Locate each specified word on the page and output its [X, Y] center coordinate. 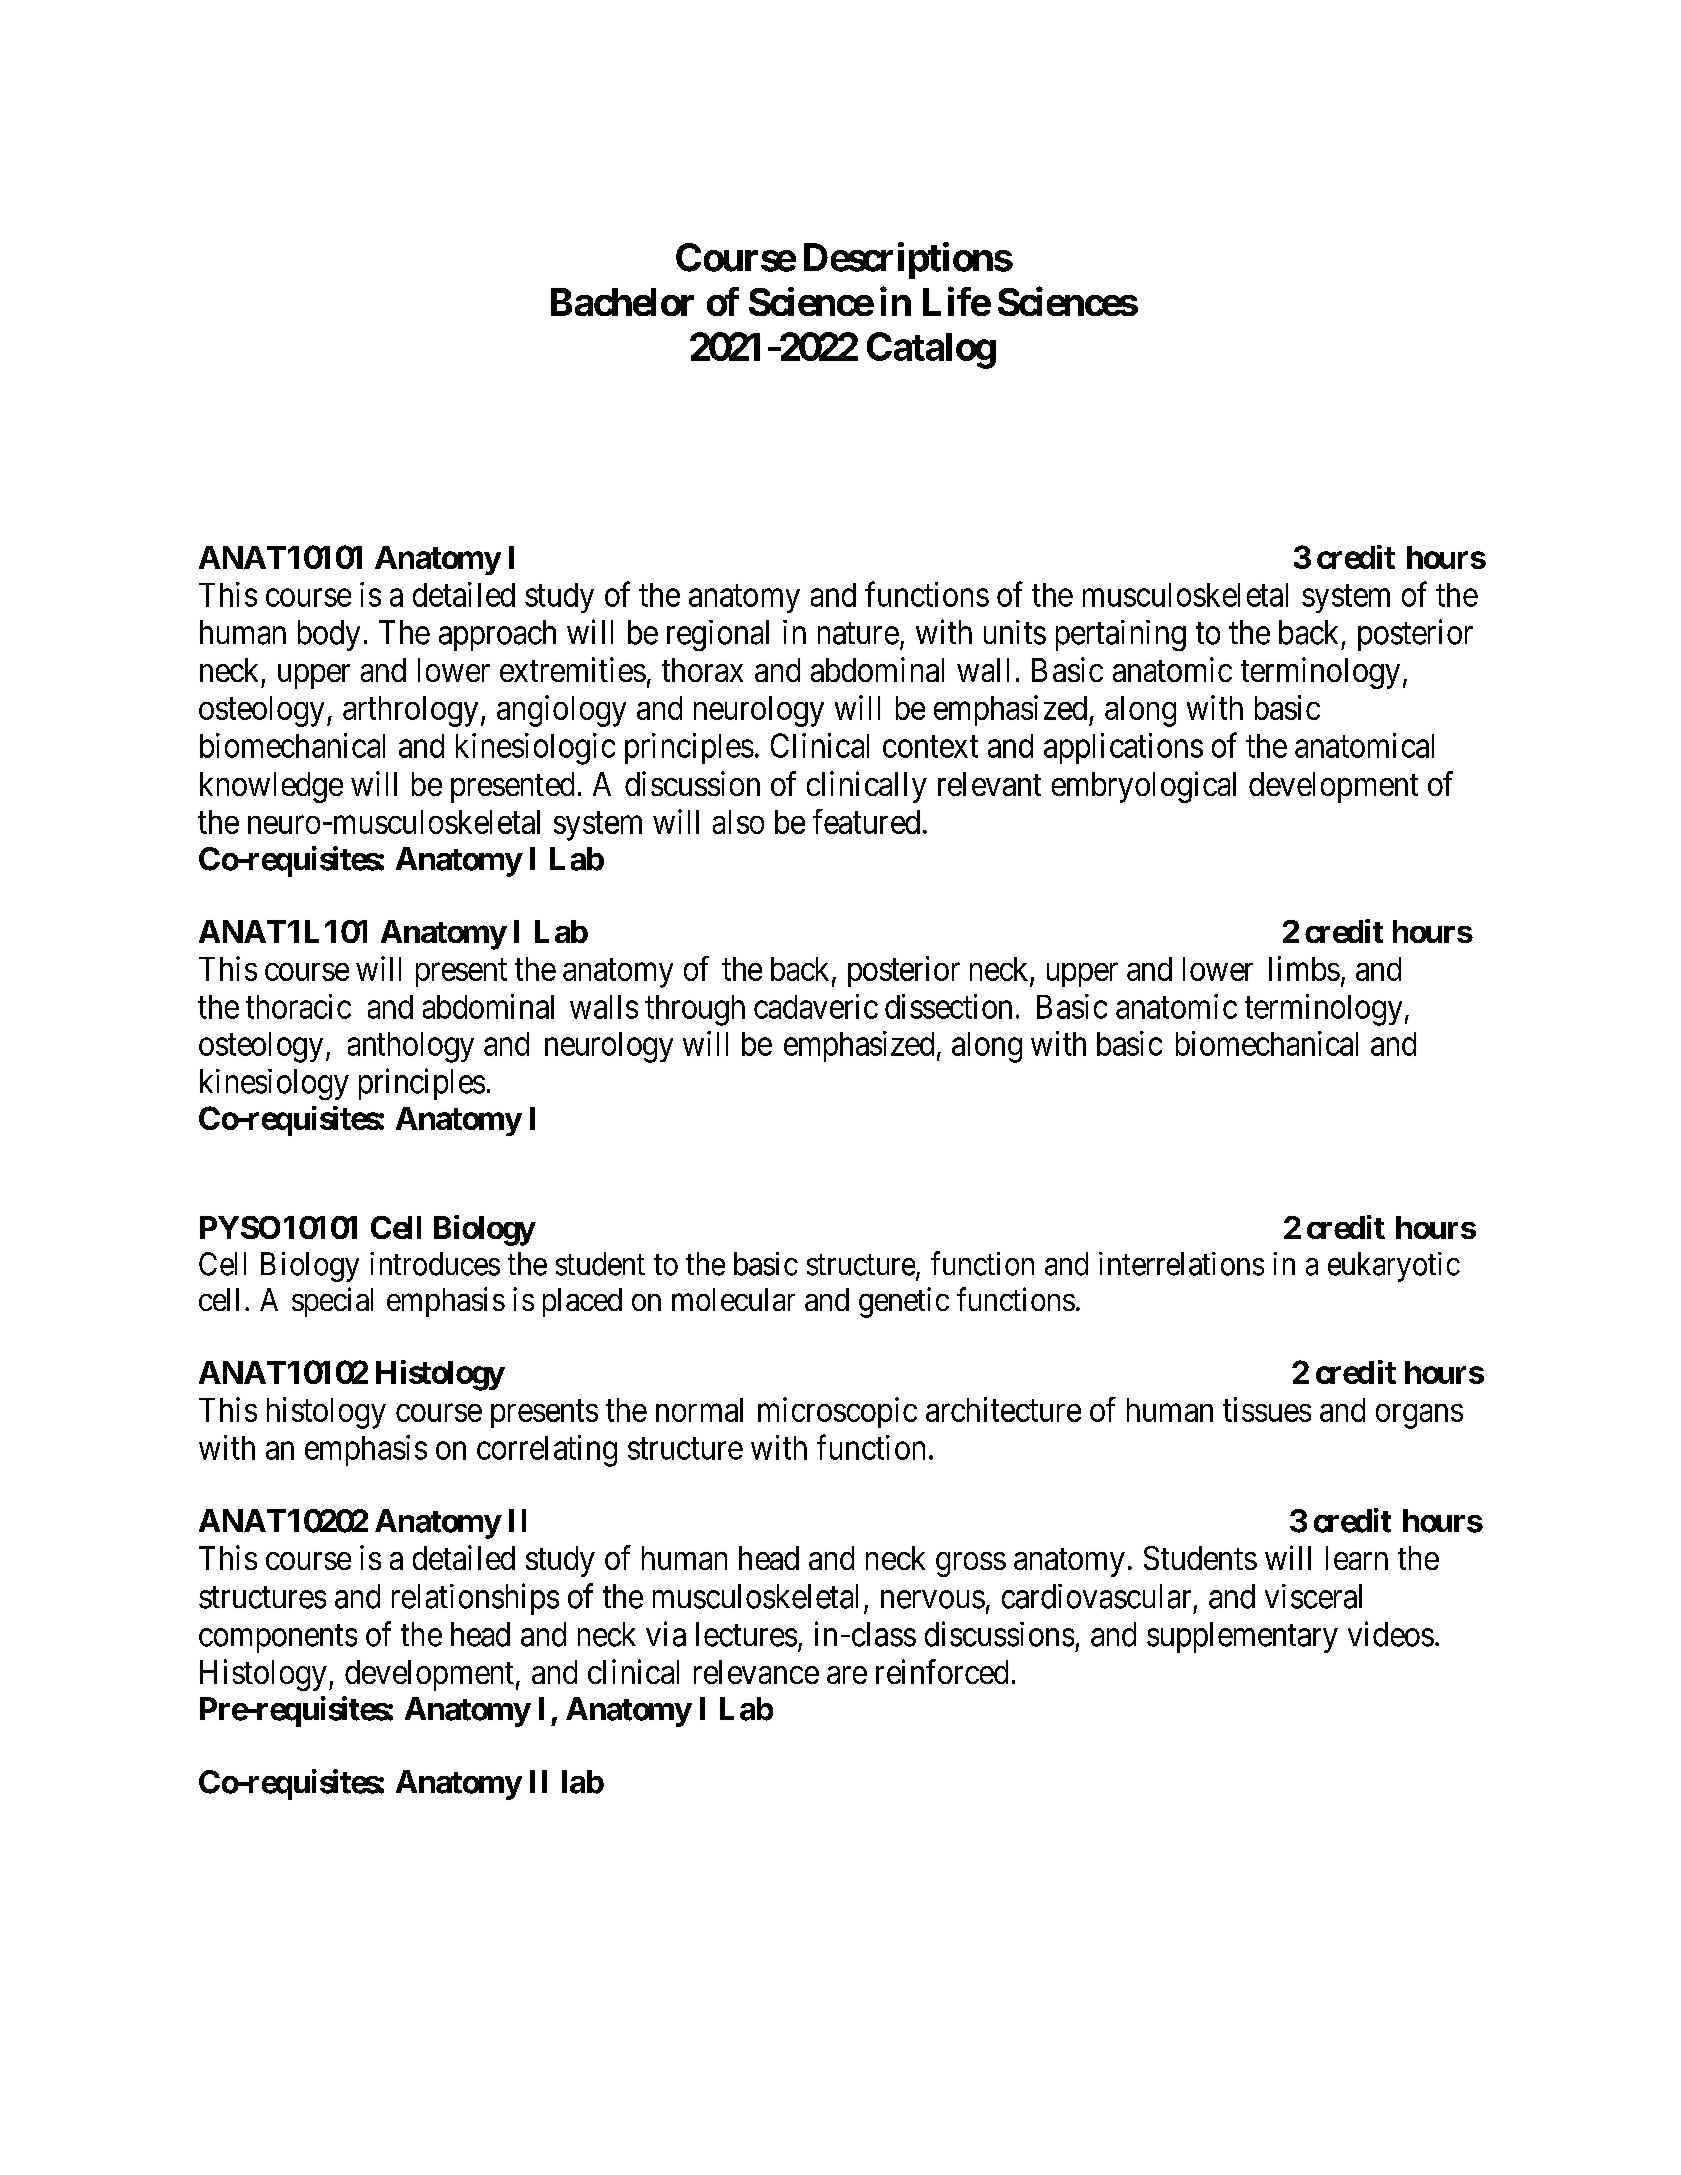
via [666, 1634]
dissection [948, 1006]
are [847, 1675]
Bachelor [622, 302]
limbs [1304, 968]
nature [858, 634]
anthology [411, 1047]
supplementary [1242, 1637]
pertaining [1121, 635]
